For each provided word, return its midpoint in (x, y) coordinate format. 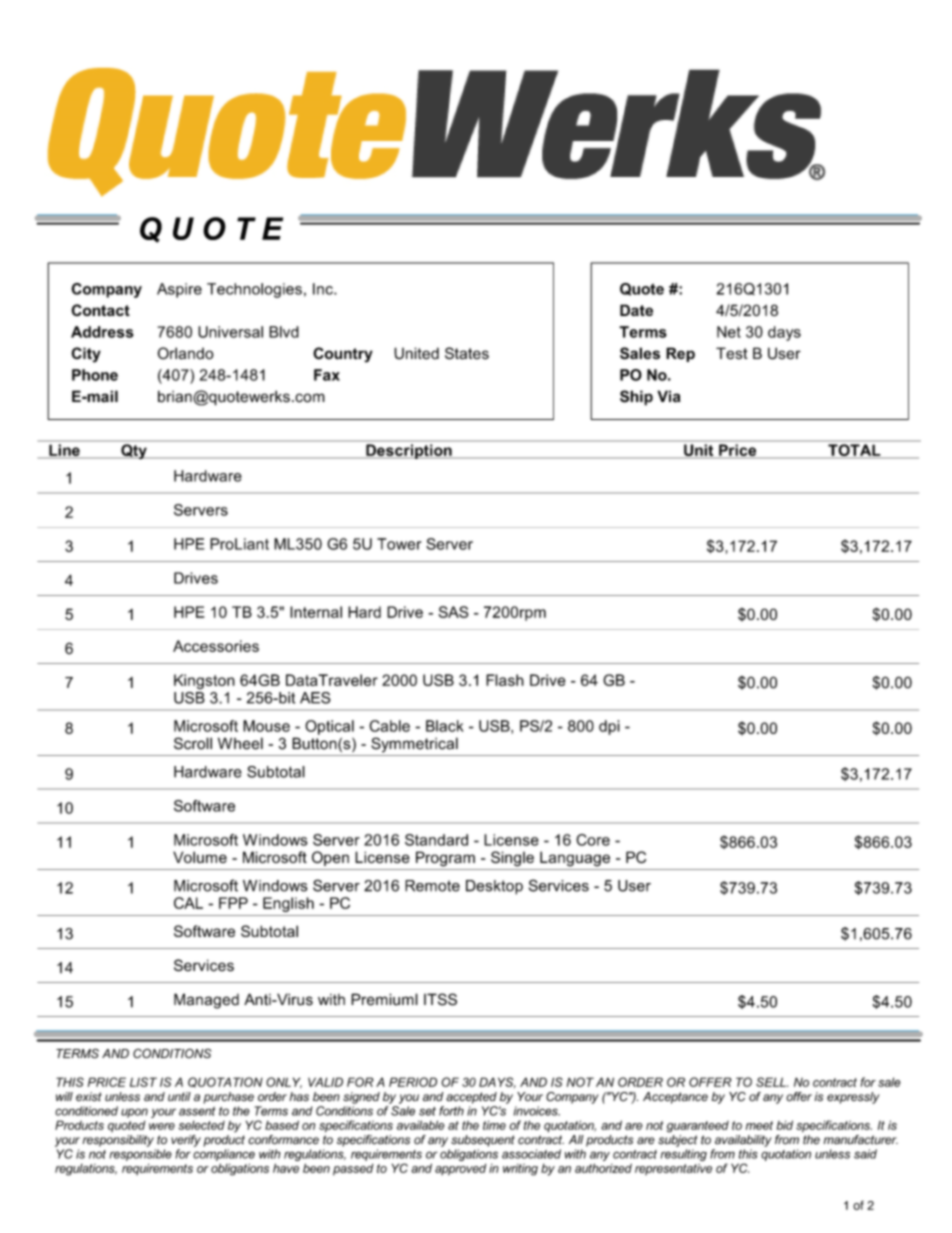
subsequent (483, 1141)
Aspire (179, 290)
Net (729, 332)
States (467, 353)
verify (186, 1141)
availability (743, 1141)
